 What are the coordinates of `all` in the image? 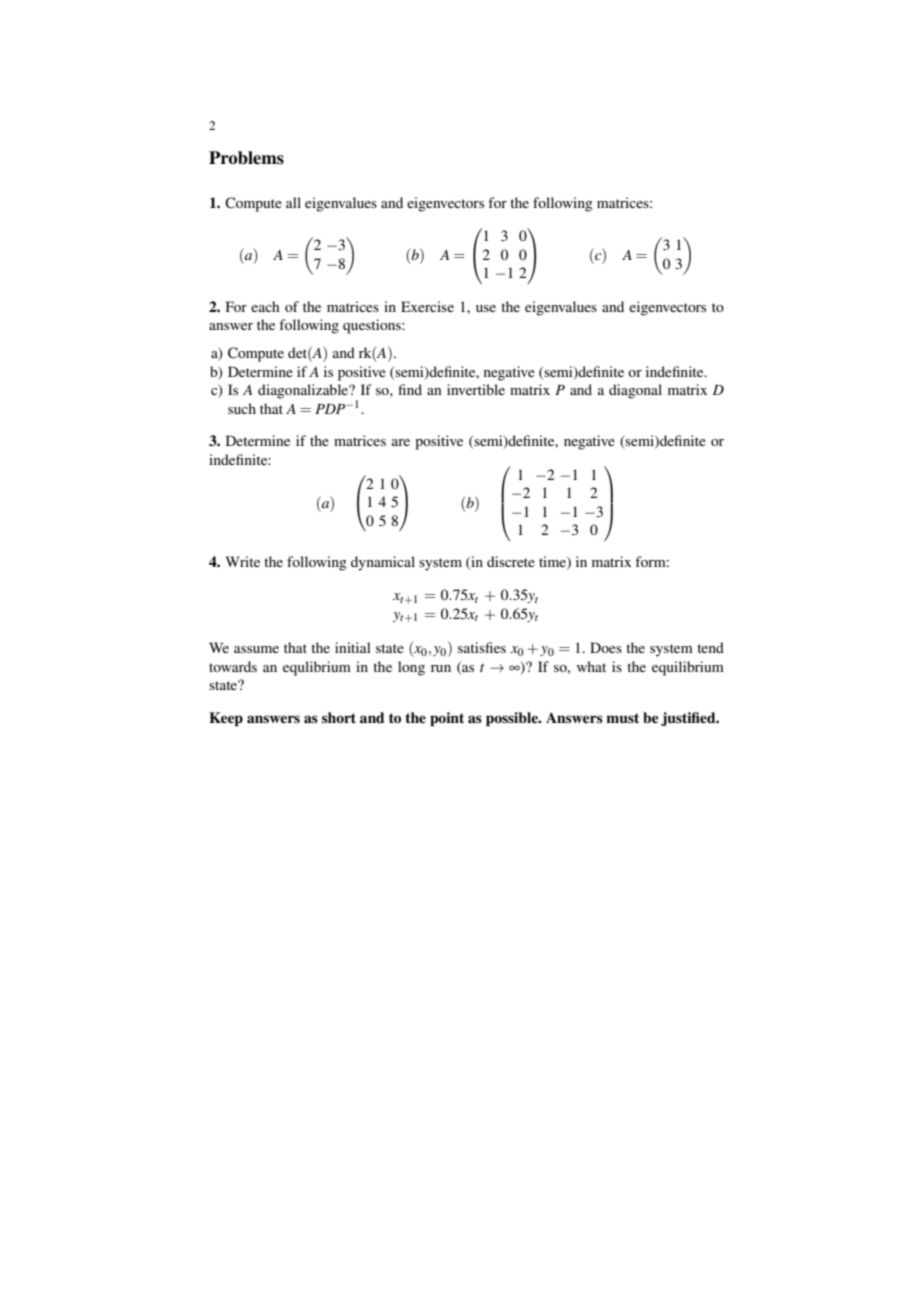 It's located at (293, 202).
